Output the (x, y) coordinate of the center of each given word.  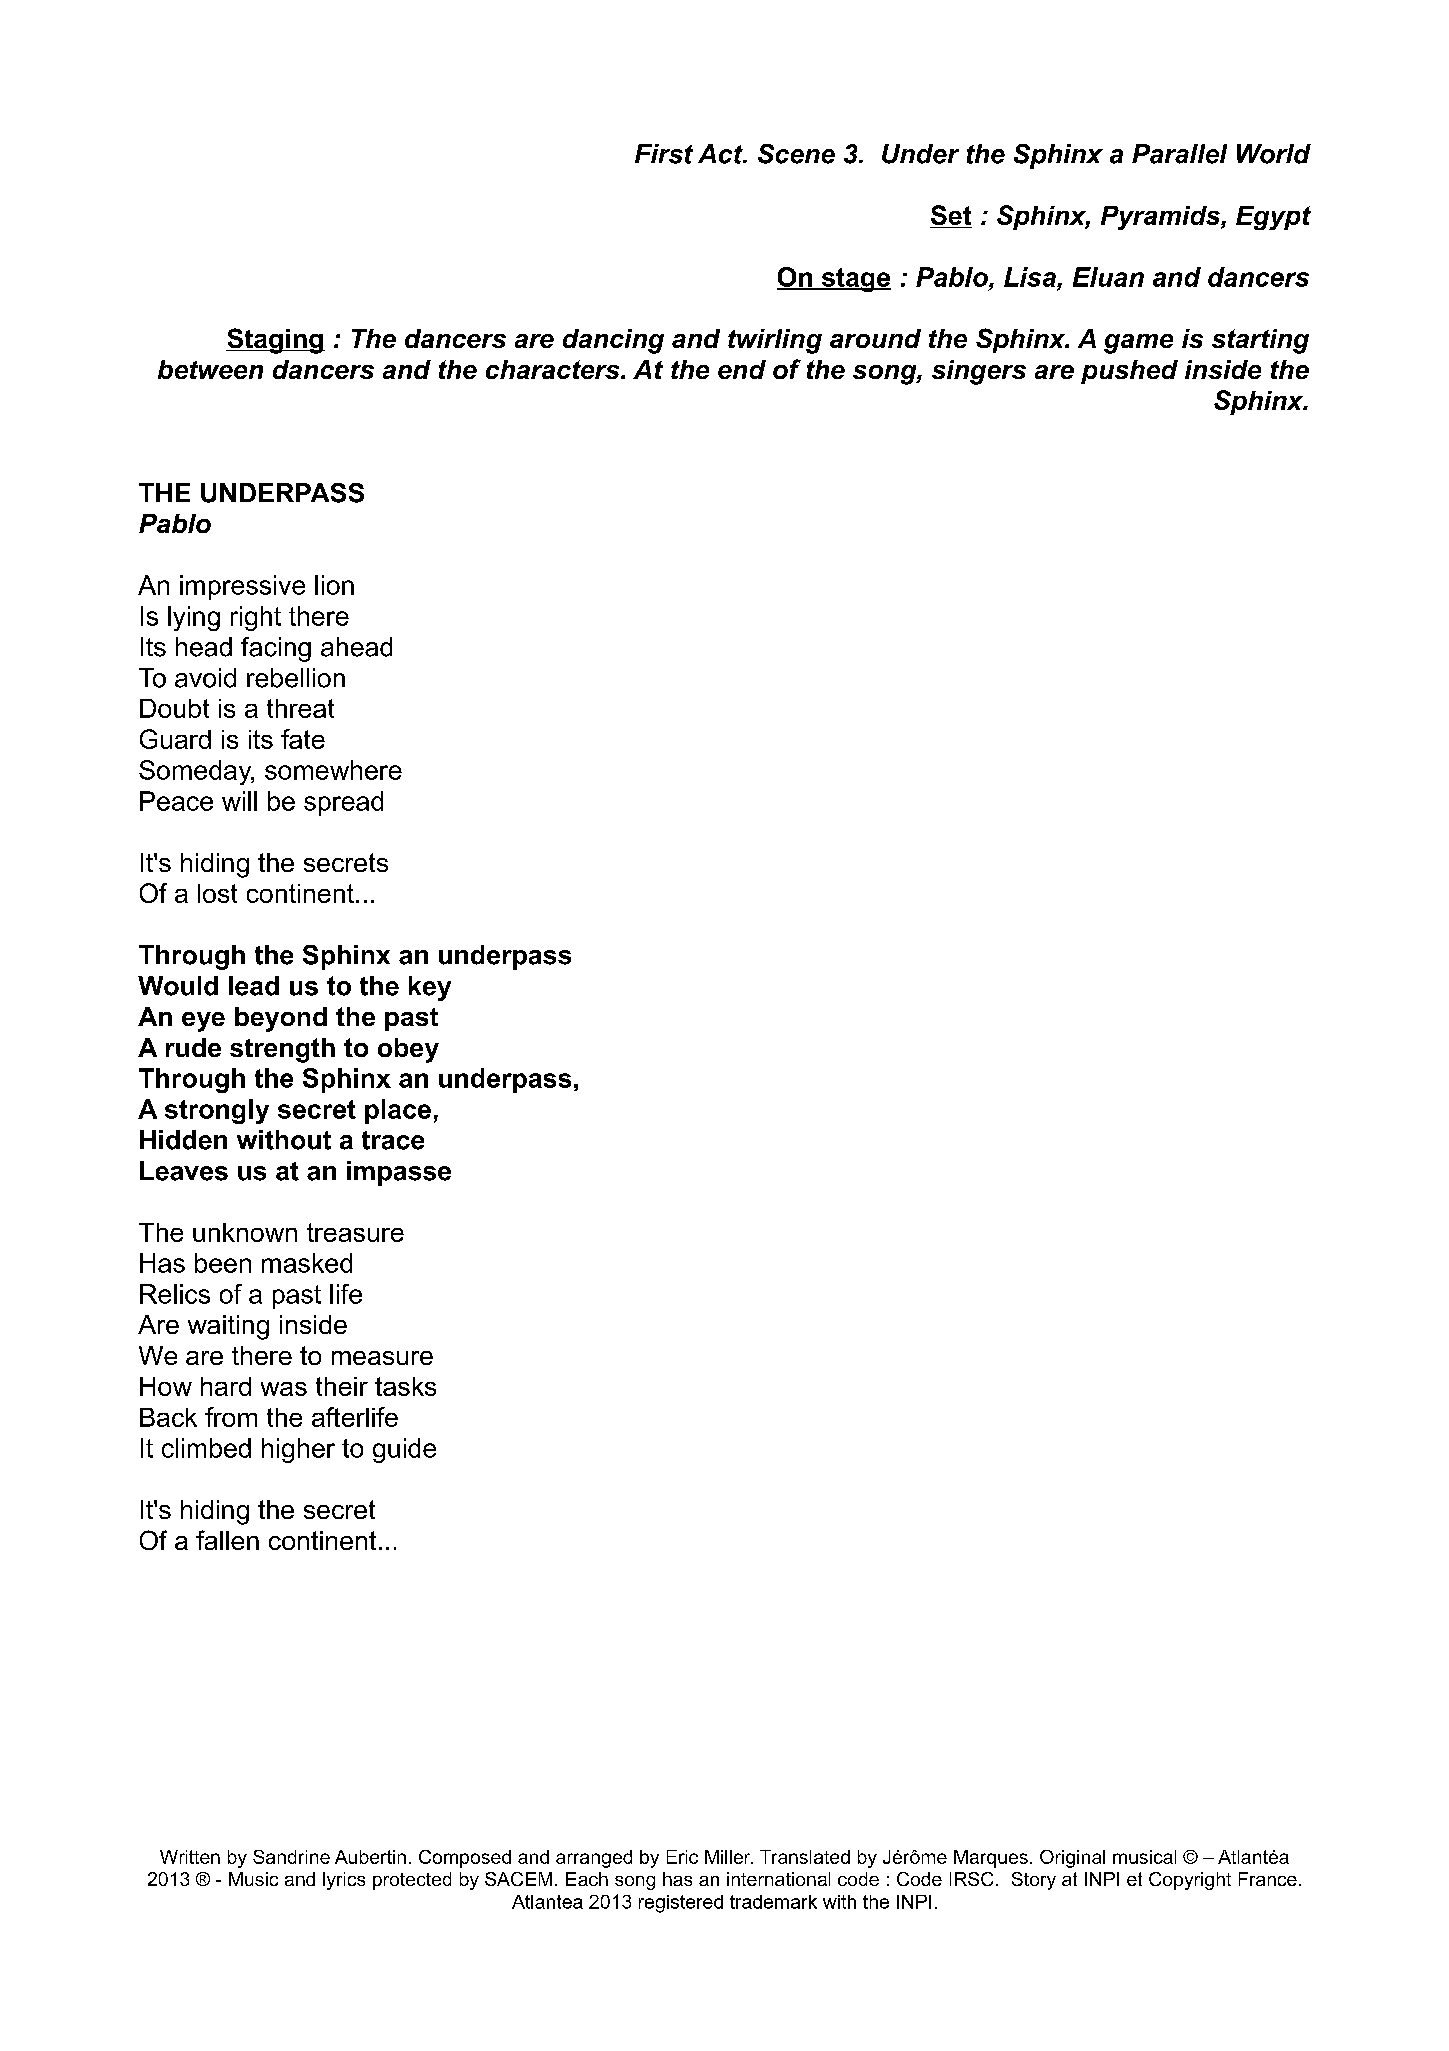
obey (408, 1050)
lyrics (344, 1881)
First (664, 154)
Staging (275, 341)
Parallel (1179, 154)
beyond (281, 1019)
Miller (729, 1857)
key (430, 988)
